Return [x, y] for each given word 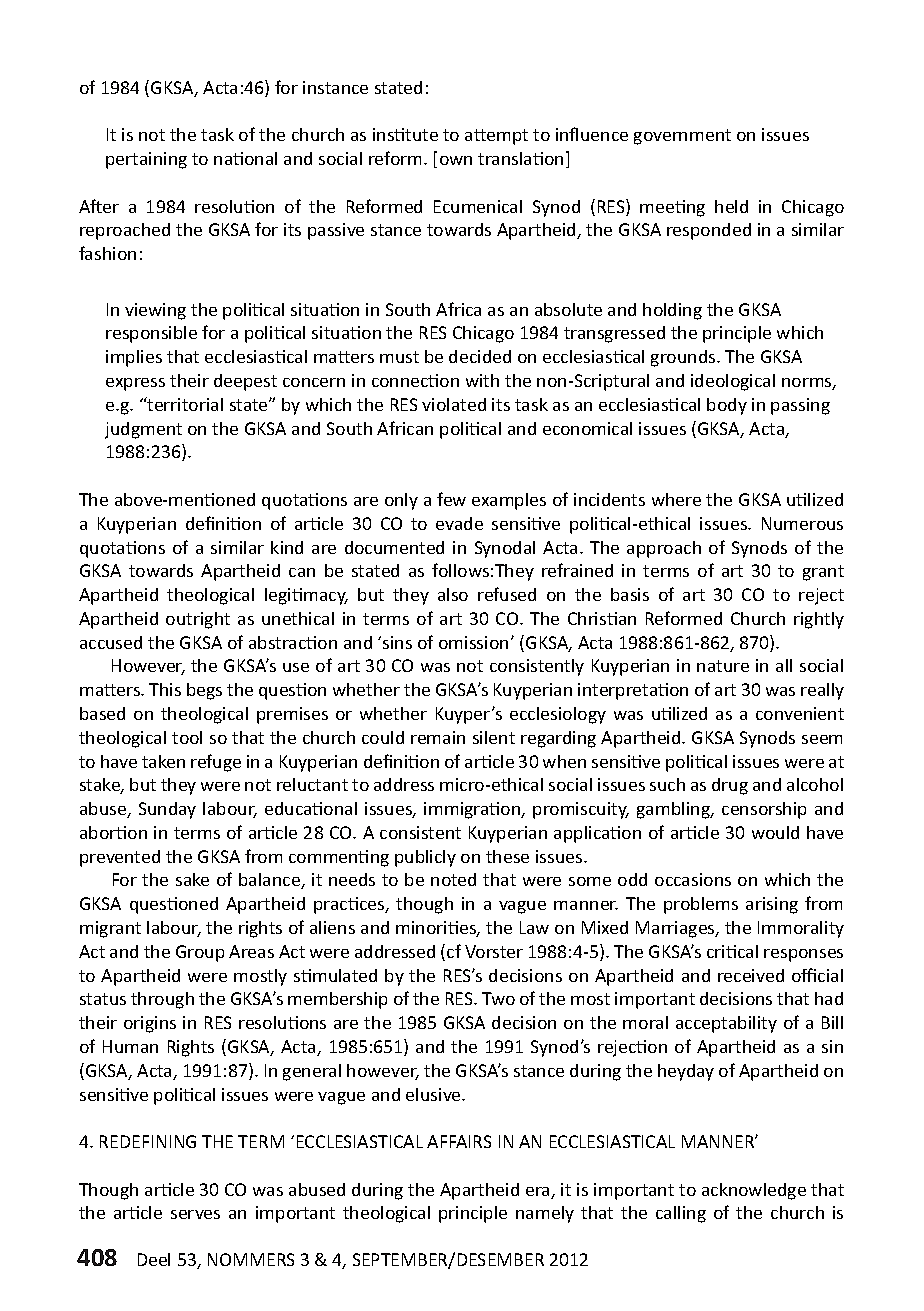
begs [204, 691]
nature [723, 666]
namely [545, 1214]
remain [438, 737]
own [456, 160]
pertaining [146, 160]
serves [195, 1214]
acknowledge [754, 1191]
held [731, 206]
